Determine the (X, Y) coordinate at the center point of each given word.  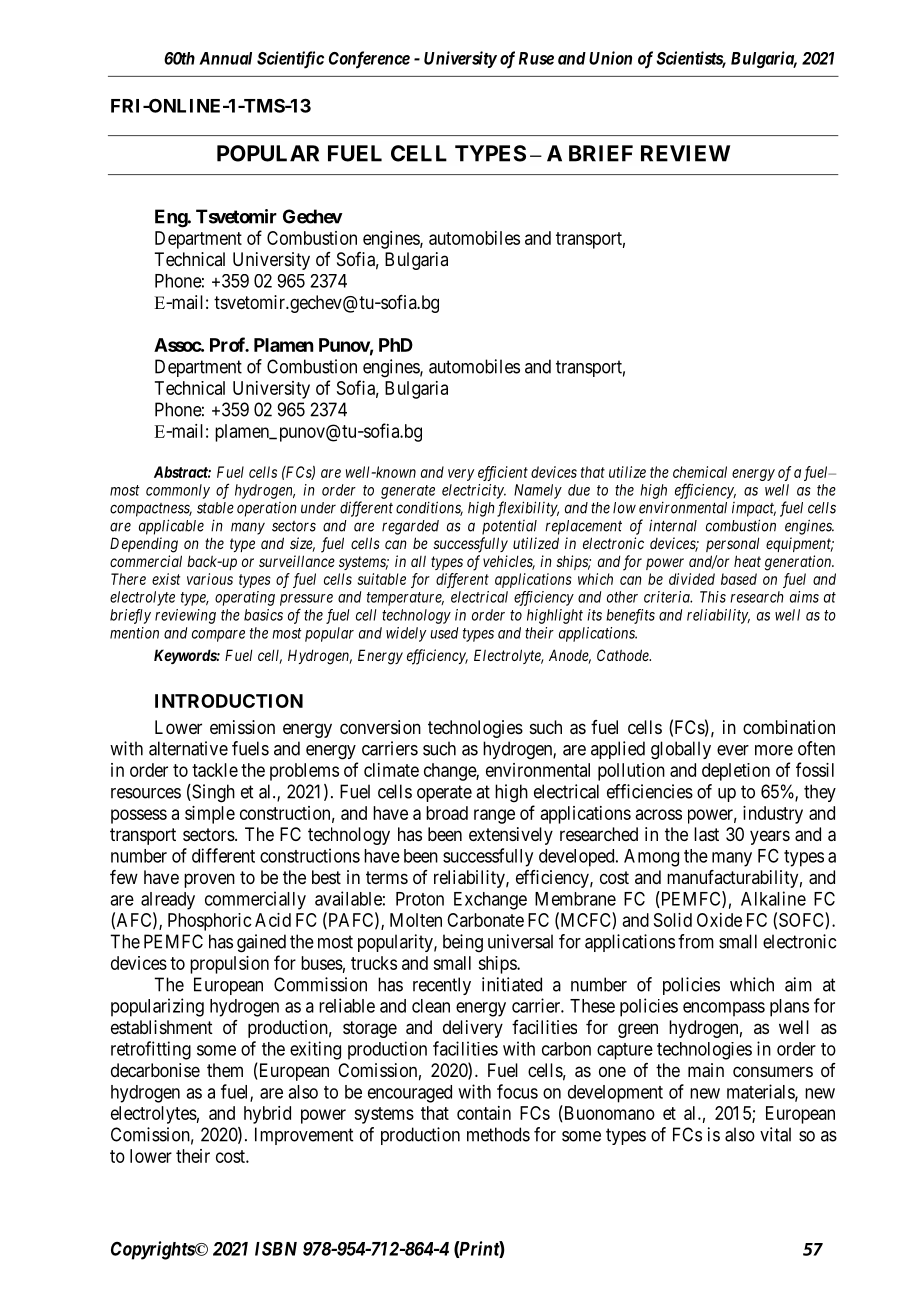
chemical (700, 472)
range (494, 816)
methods (498, 1134)
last (706, 834)
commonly (178, 491)
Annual (225, 58)
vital (775, 1134)
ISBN (276, 1249)
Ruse (536, 58)
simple (210, 815)
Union (610, 58)
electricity (474, 491)
